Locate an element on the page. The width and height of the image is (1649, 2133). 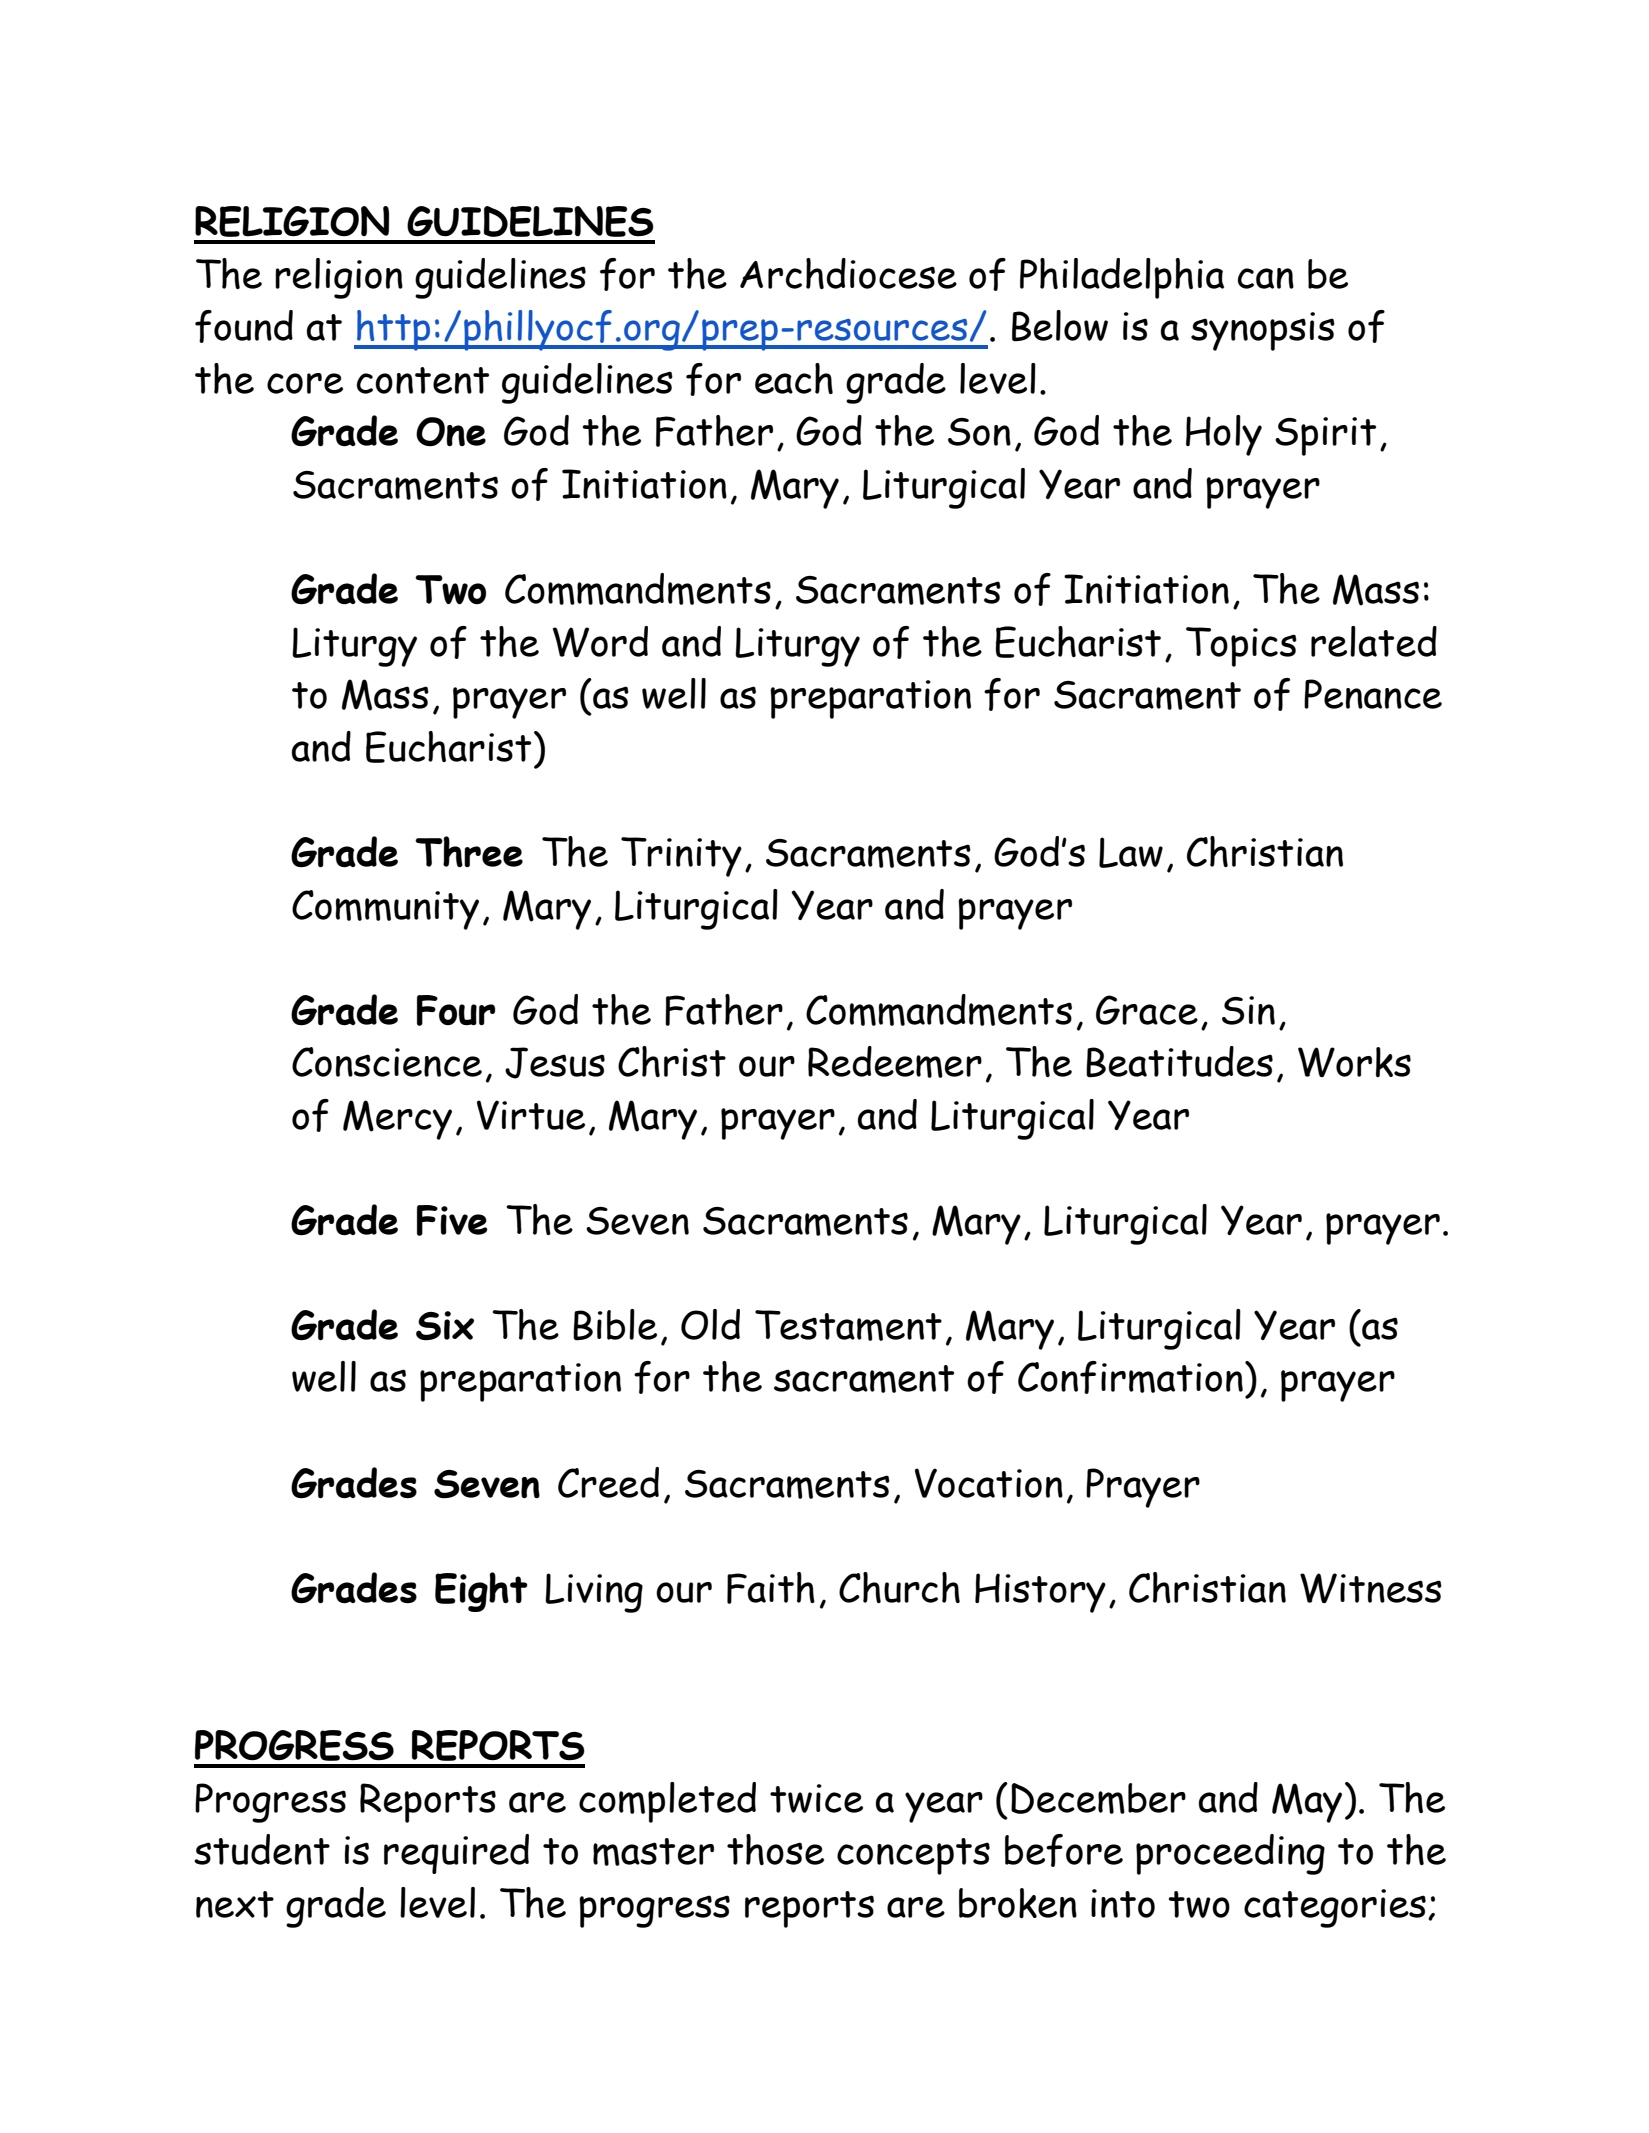
Beatitudes is located at coordinates (1179, 1062).
